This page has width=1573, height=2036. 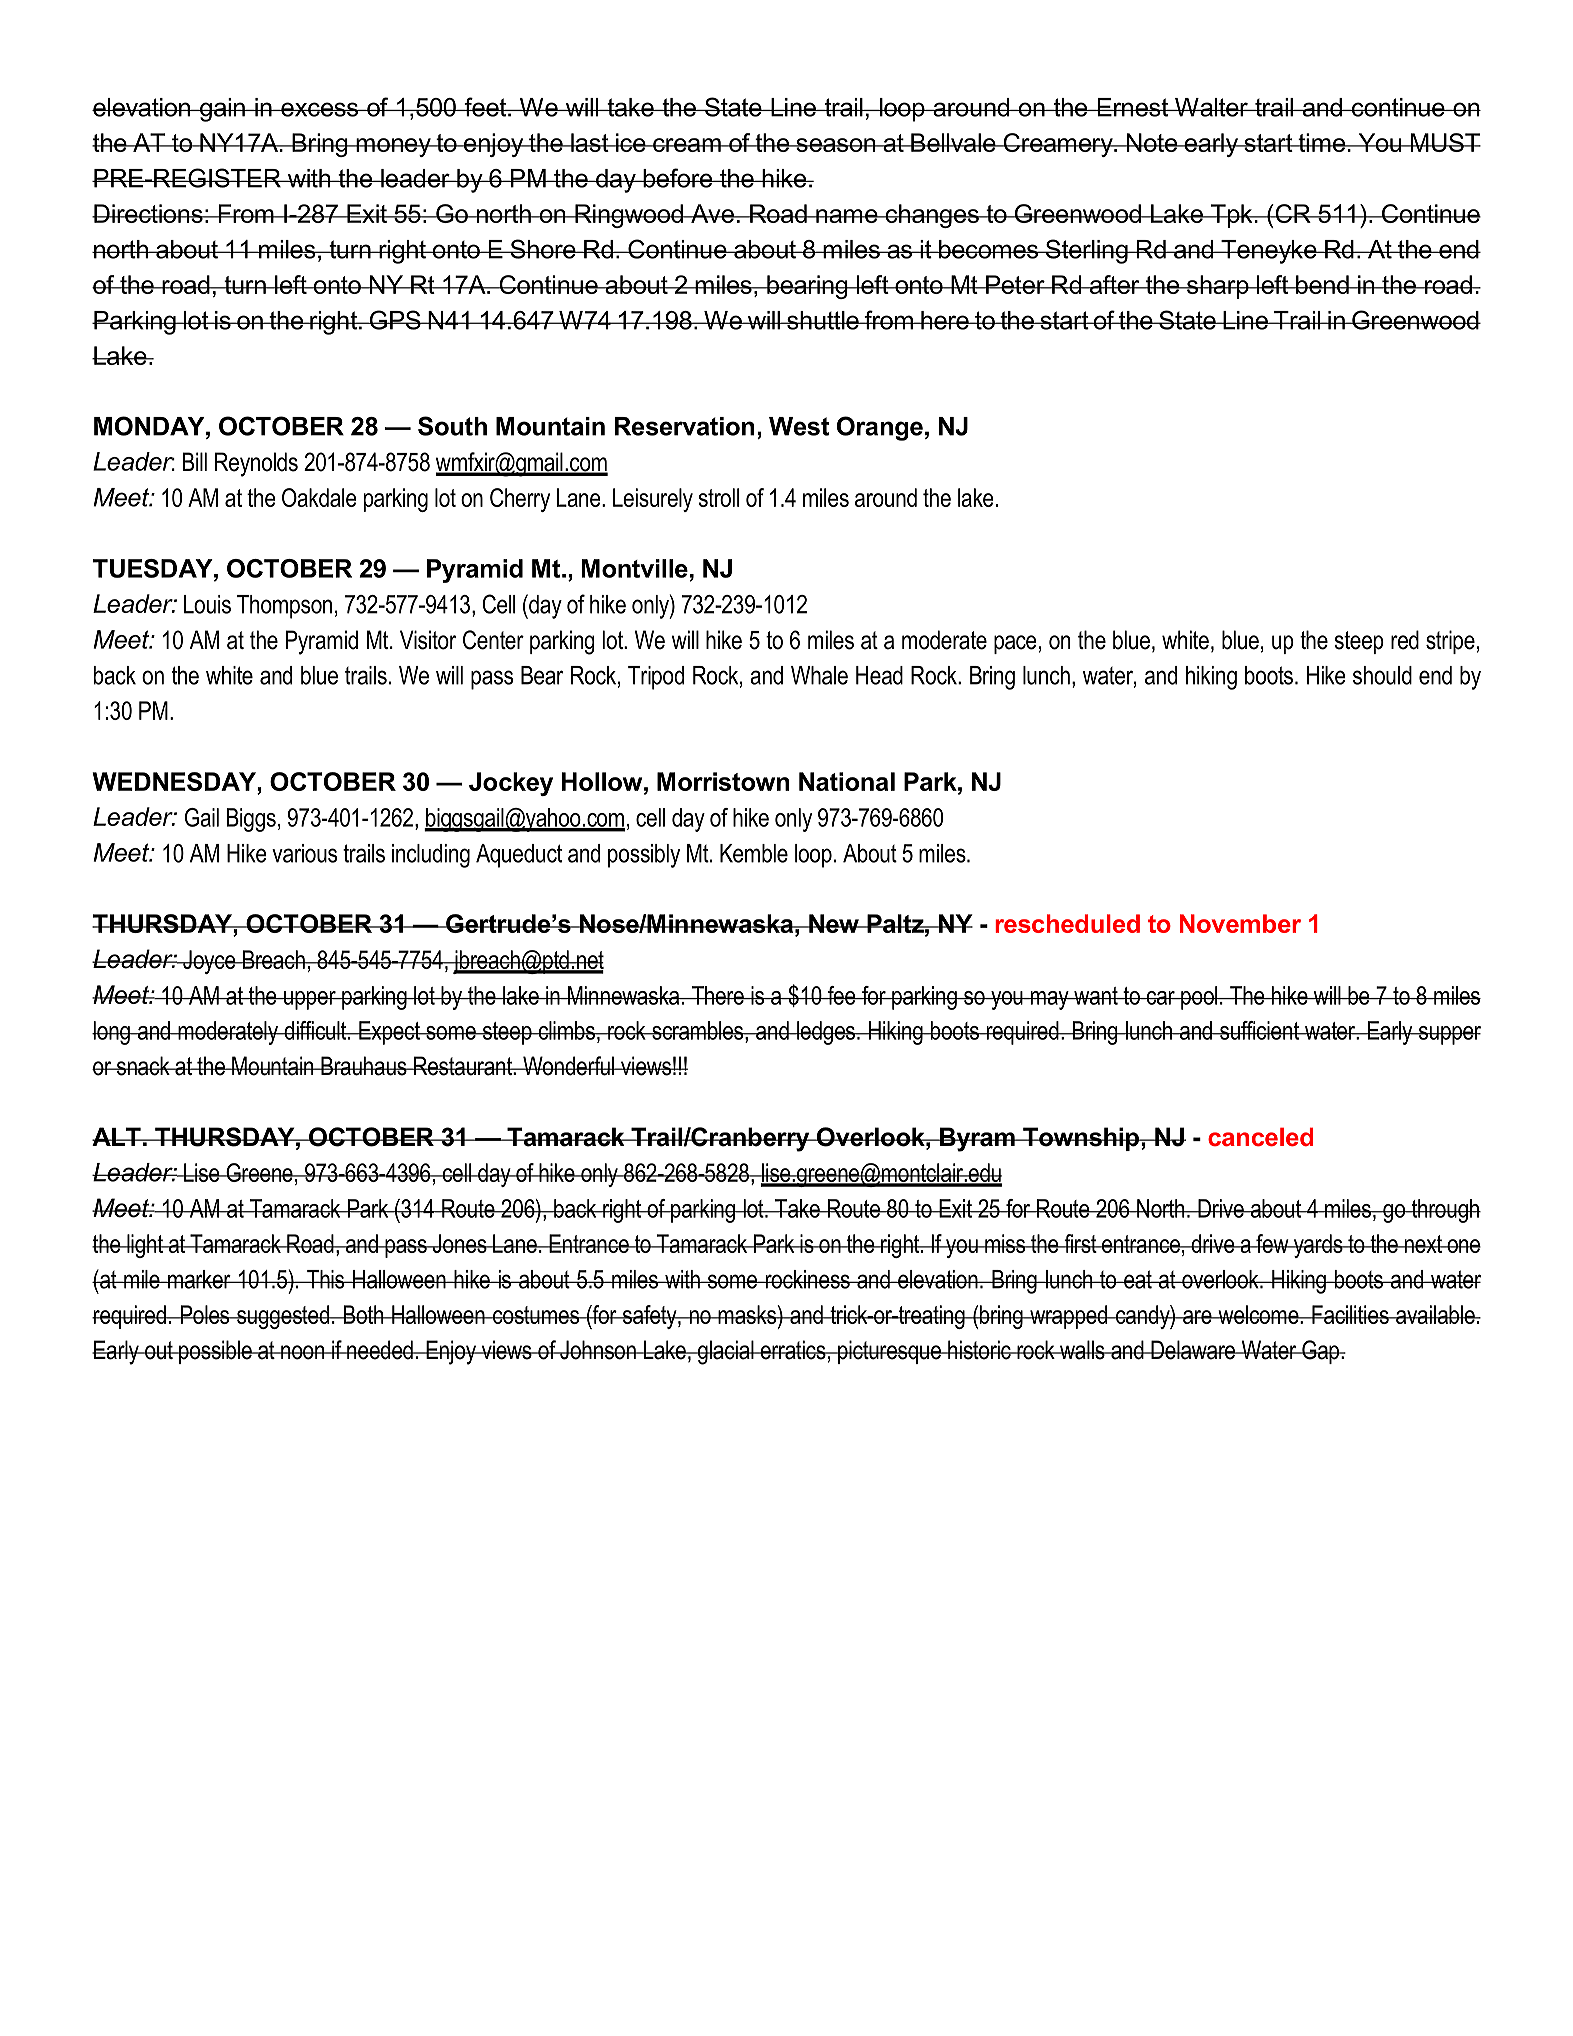 What do you see at coordinates (644, 856) in the page?
I see `possibly` at bounding box center [644, 856].
